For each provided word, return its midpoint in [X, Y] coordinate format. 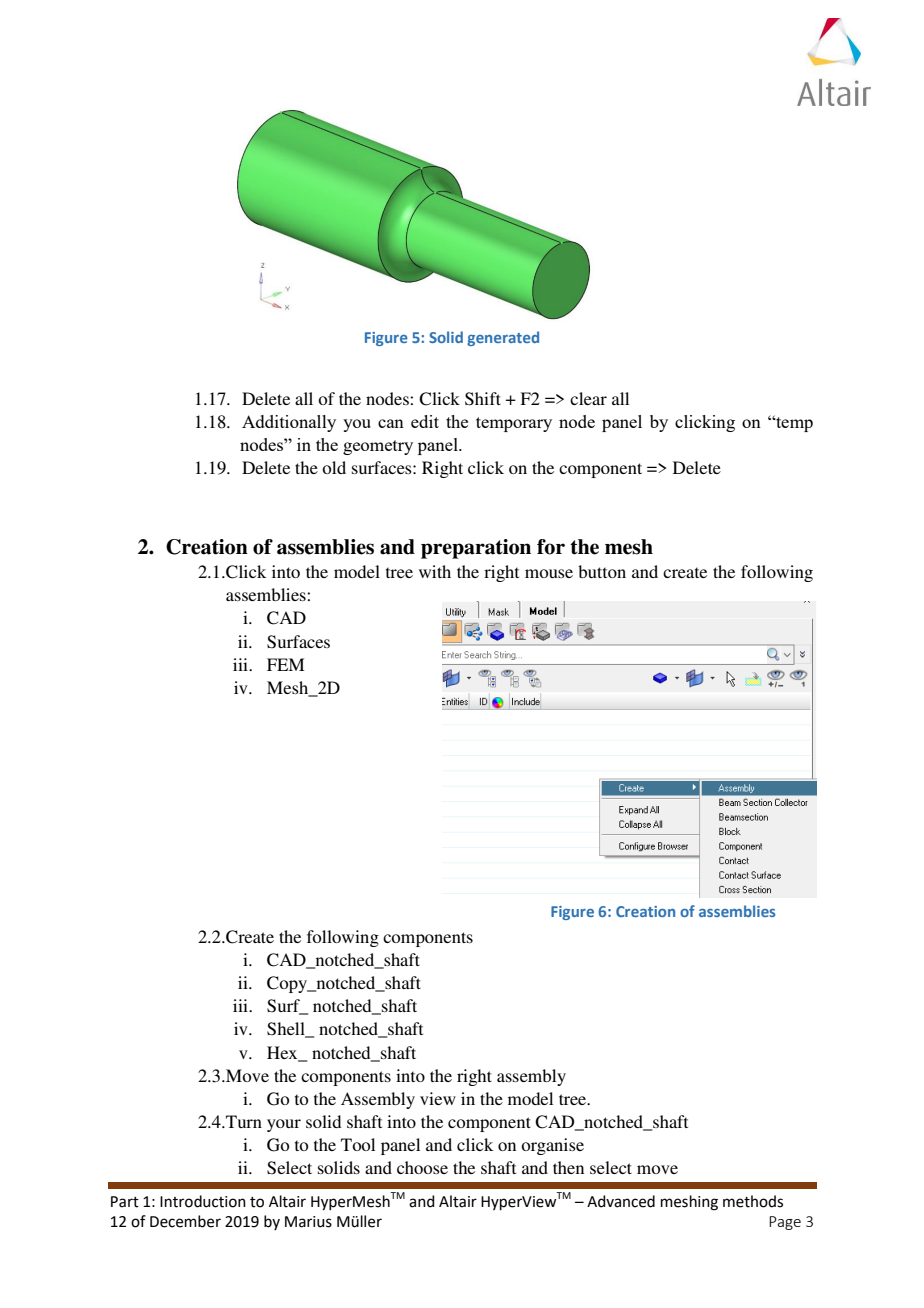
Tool [358, 1144]
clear [588, 398]
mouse [549, 573]
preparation [476, 549]
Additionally [289, 423]
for [551, 547]
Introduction [203, 1201]
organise [552, 1146]
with [435, 571]
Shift [483, 399]
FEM [285, 664]
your [284, 1125]
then [568, 1167]
